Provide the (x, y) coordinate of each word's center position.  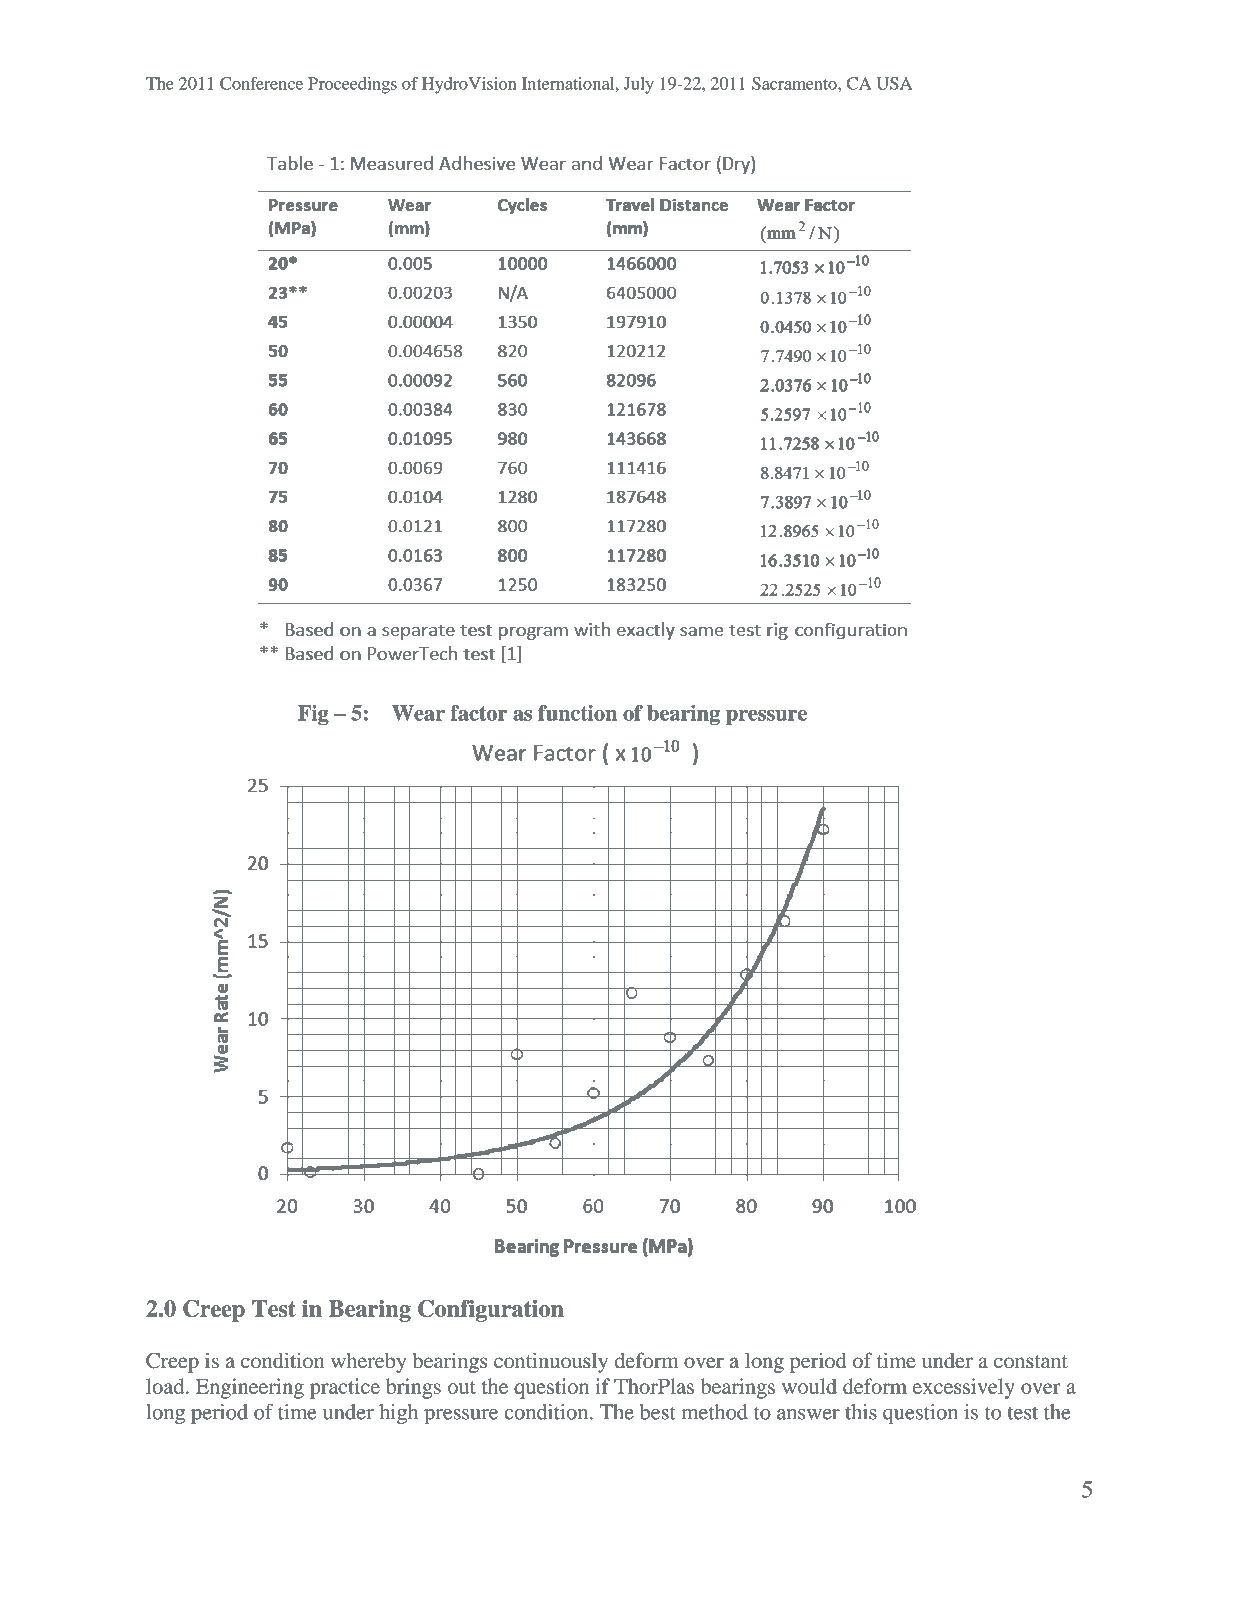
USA (894, 83)
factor (478, 713)
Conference (261, 83)
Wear (418, 713)
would (809, 1386)
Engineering (250, 1388)
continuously (551, 1362)
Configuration (491, 1311)
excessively (964, 1388)
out (462, 1387)
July (639, 85)
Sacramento (795, 83)
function (577, 713)
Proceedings (352, 85)
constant (1031, 1361)
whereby (368, 1363)
